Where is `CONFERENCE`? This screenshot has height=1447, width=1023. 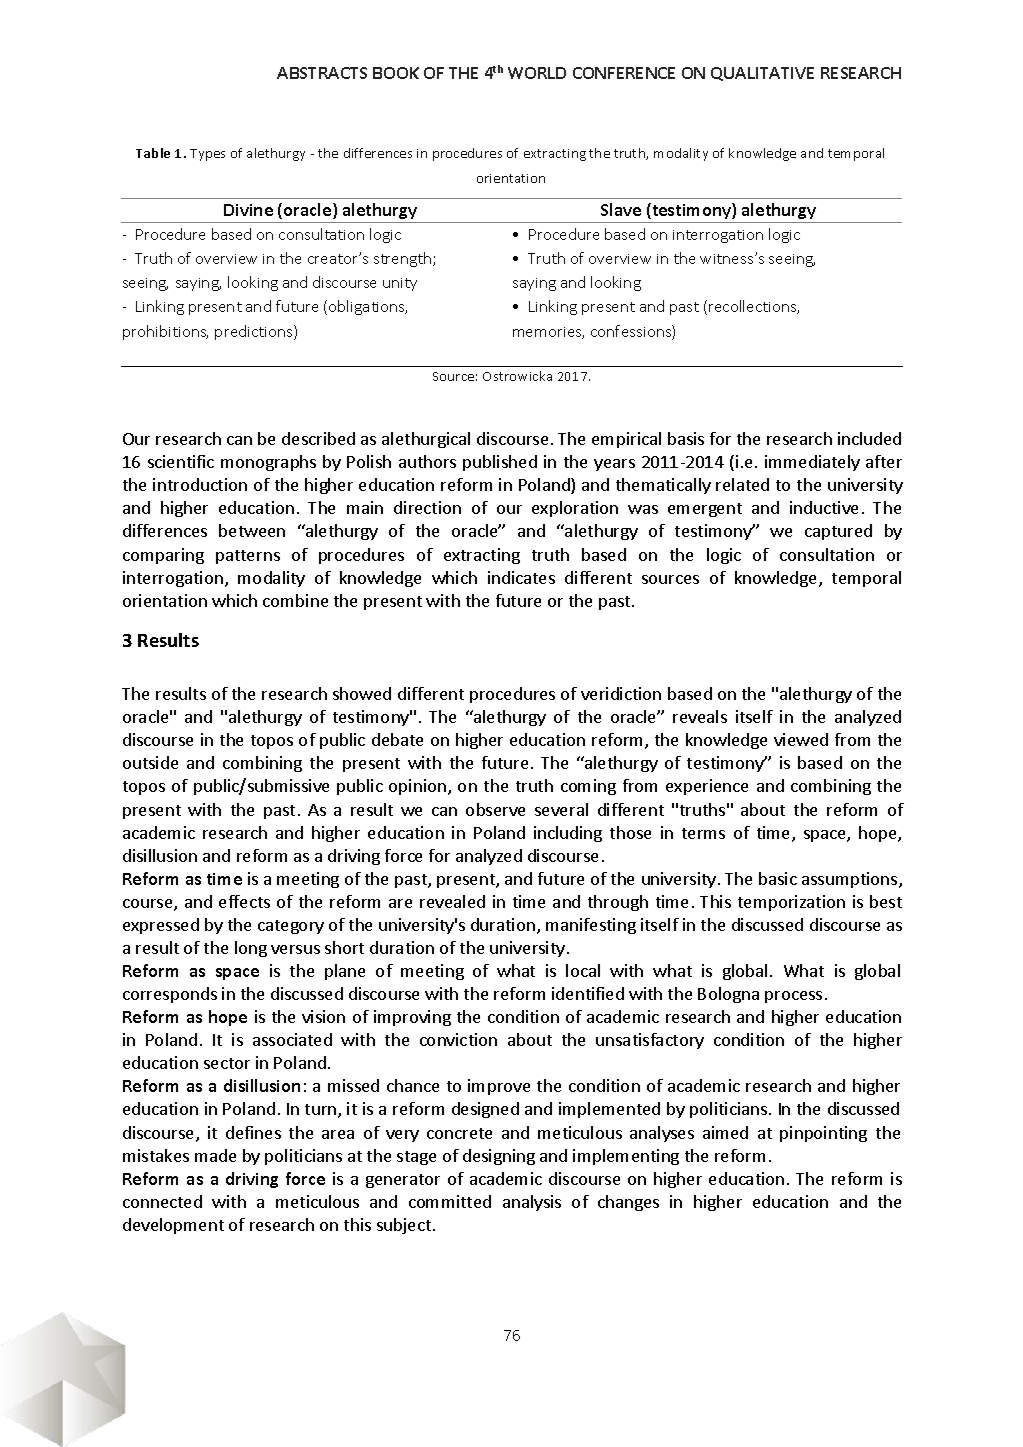
CONFERENCE is located at coordinates (624, 73).
